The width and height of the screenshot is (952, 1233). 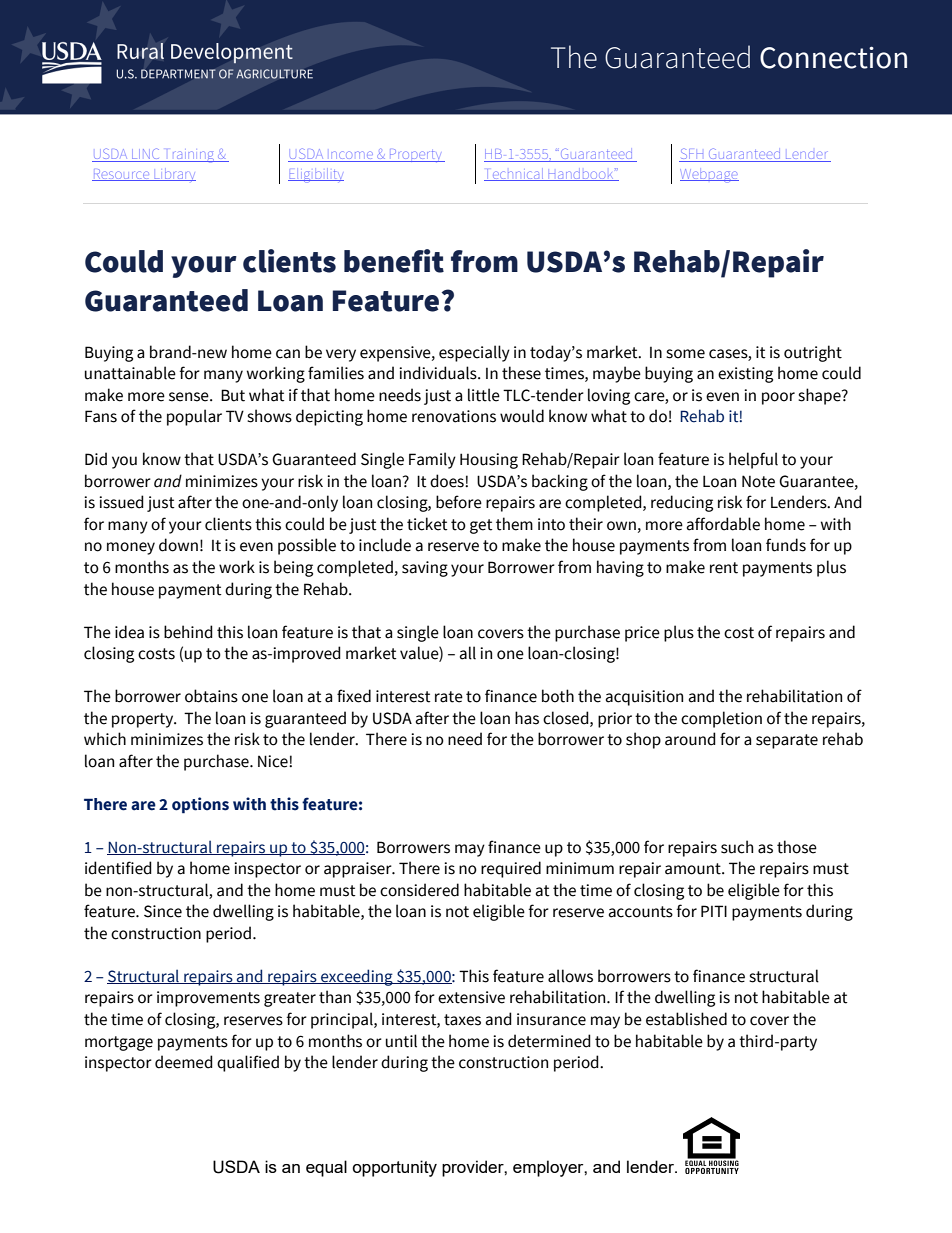 What do you see at coordinates (394, 1168) in the screenshot?
I see `opportunity` at bounding box center [394, 1168].
